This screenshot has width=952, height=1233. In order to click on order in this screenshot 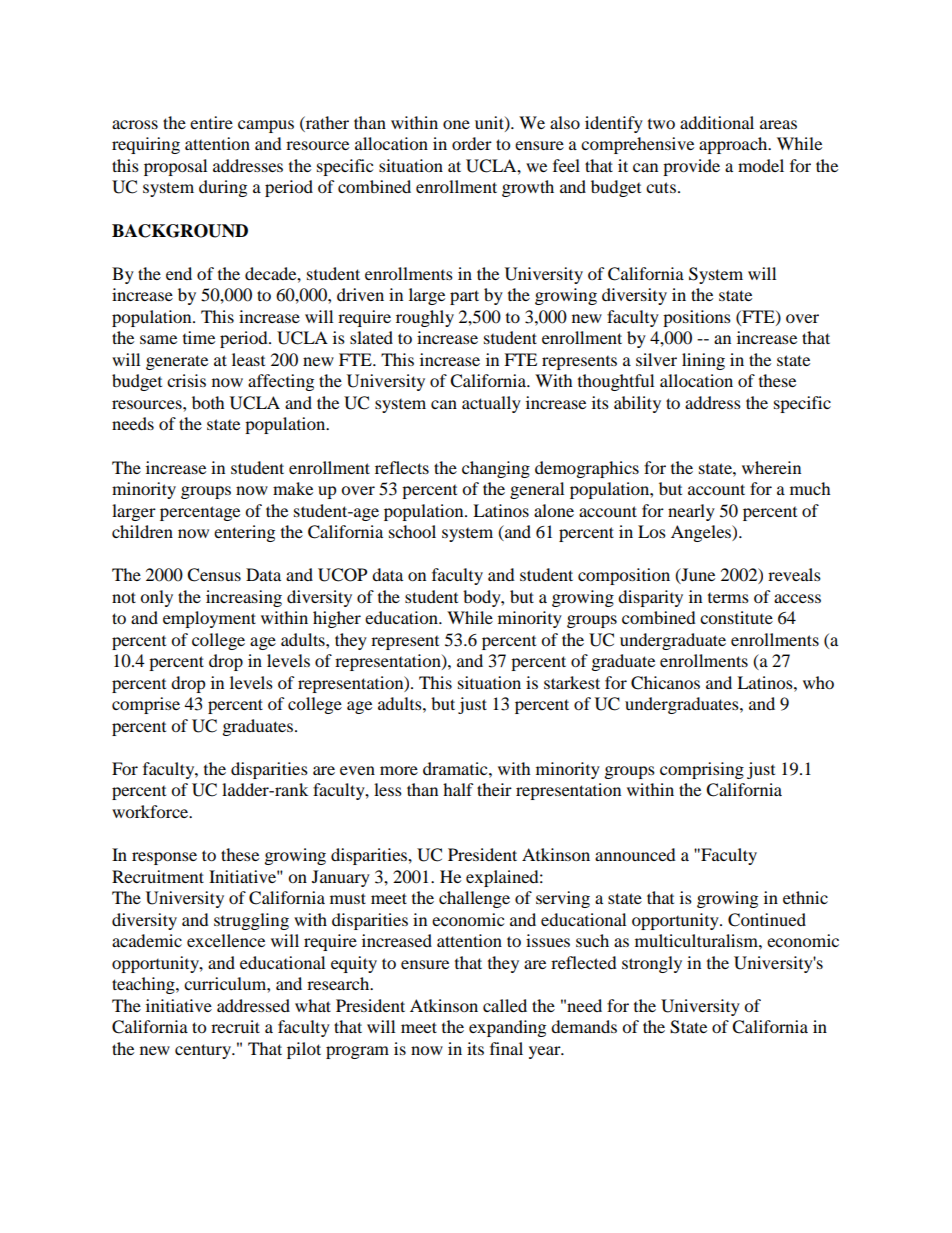, I will do `click(472, 143)`.
